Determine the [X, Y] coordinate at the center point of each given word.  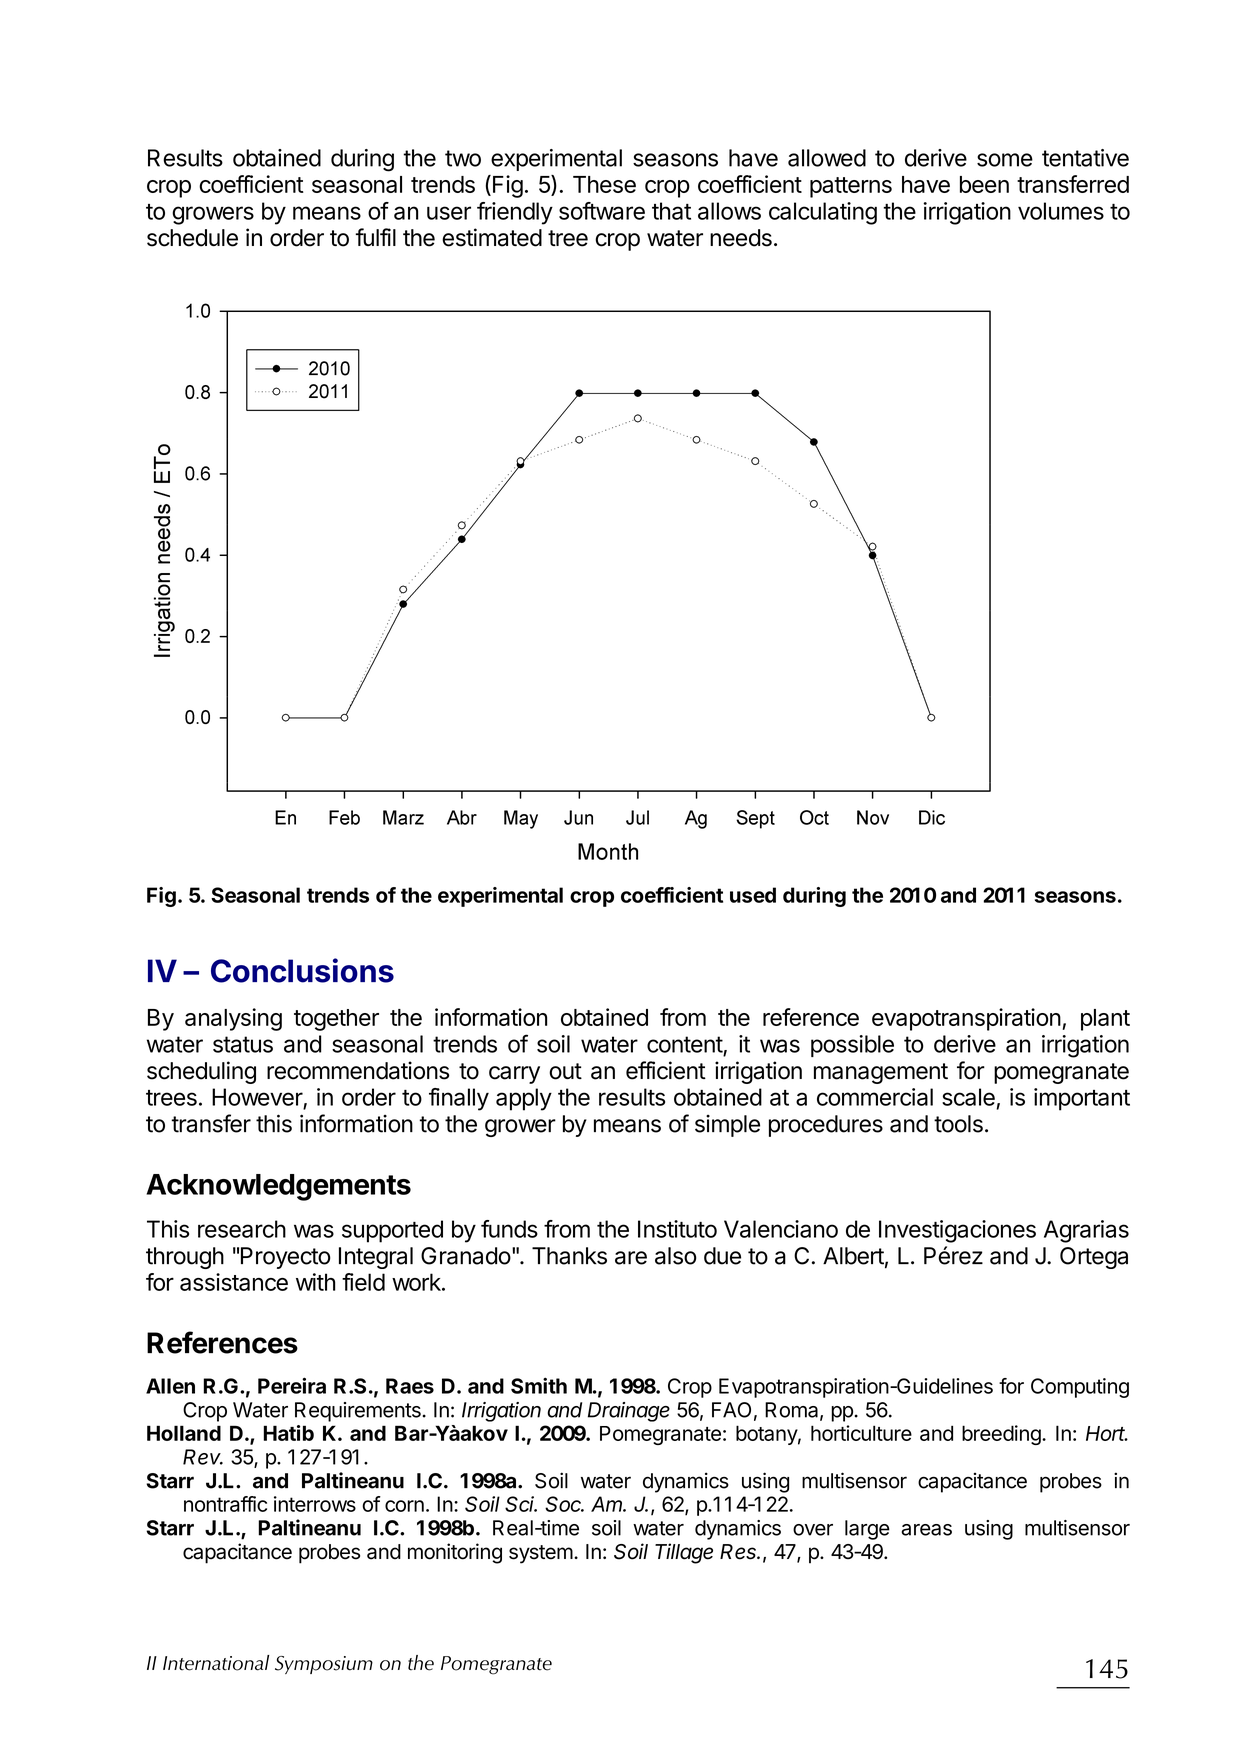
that [671, 211]
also [676, 1256]
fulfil [375, 237]
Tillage [684, 1553]
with [315, 1282]
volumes [1061, 211]
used [753, 895]
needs [741, 238]
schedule [192, 238]
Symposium [324, 1665]
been [984, 184]
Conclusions [302, 970]
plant [1105, 1020]
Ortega [1094, 1258]
